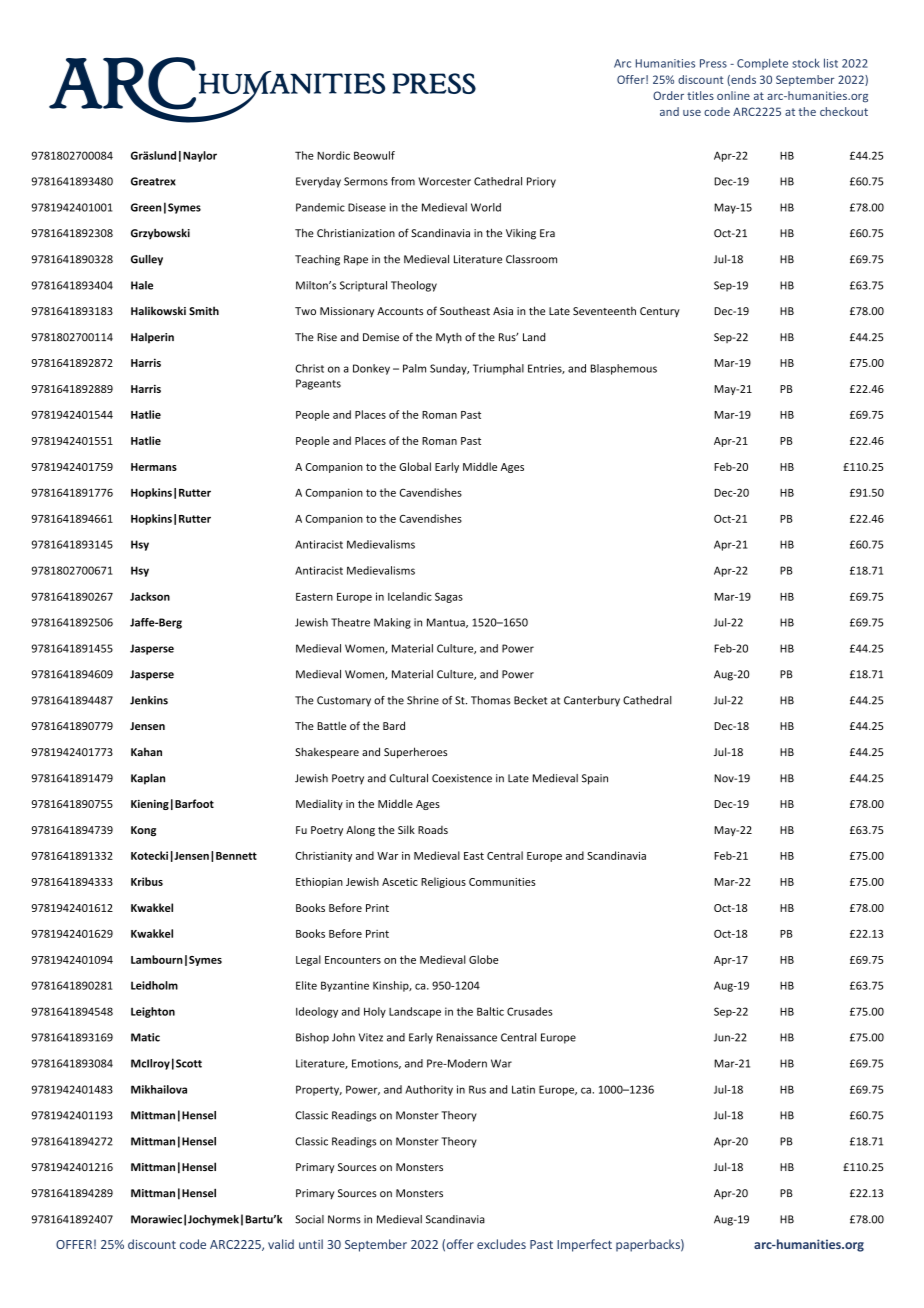  What do you see at coordinates (281, 1244) in the screenshot?
I see `valid` at bounding box center [281, 1244].
